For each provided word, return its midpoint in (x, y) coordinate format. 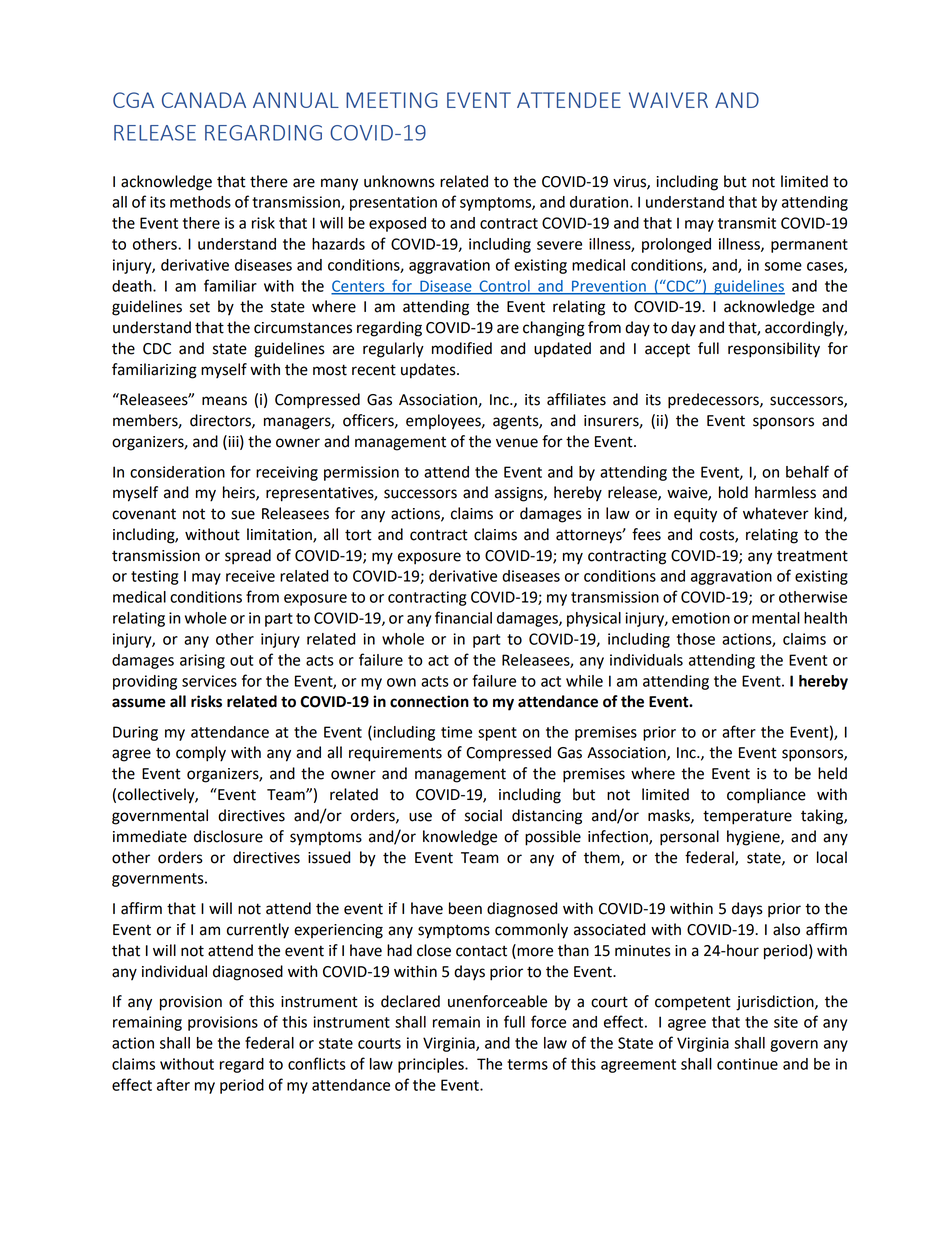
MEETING (392, 100)
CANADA (204, 100)
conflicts (317, 1063)
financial (463, 617)
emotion (701, 618)
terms (527, 1064)
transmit (747, 223)
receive (250, 576)
